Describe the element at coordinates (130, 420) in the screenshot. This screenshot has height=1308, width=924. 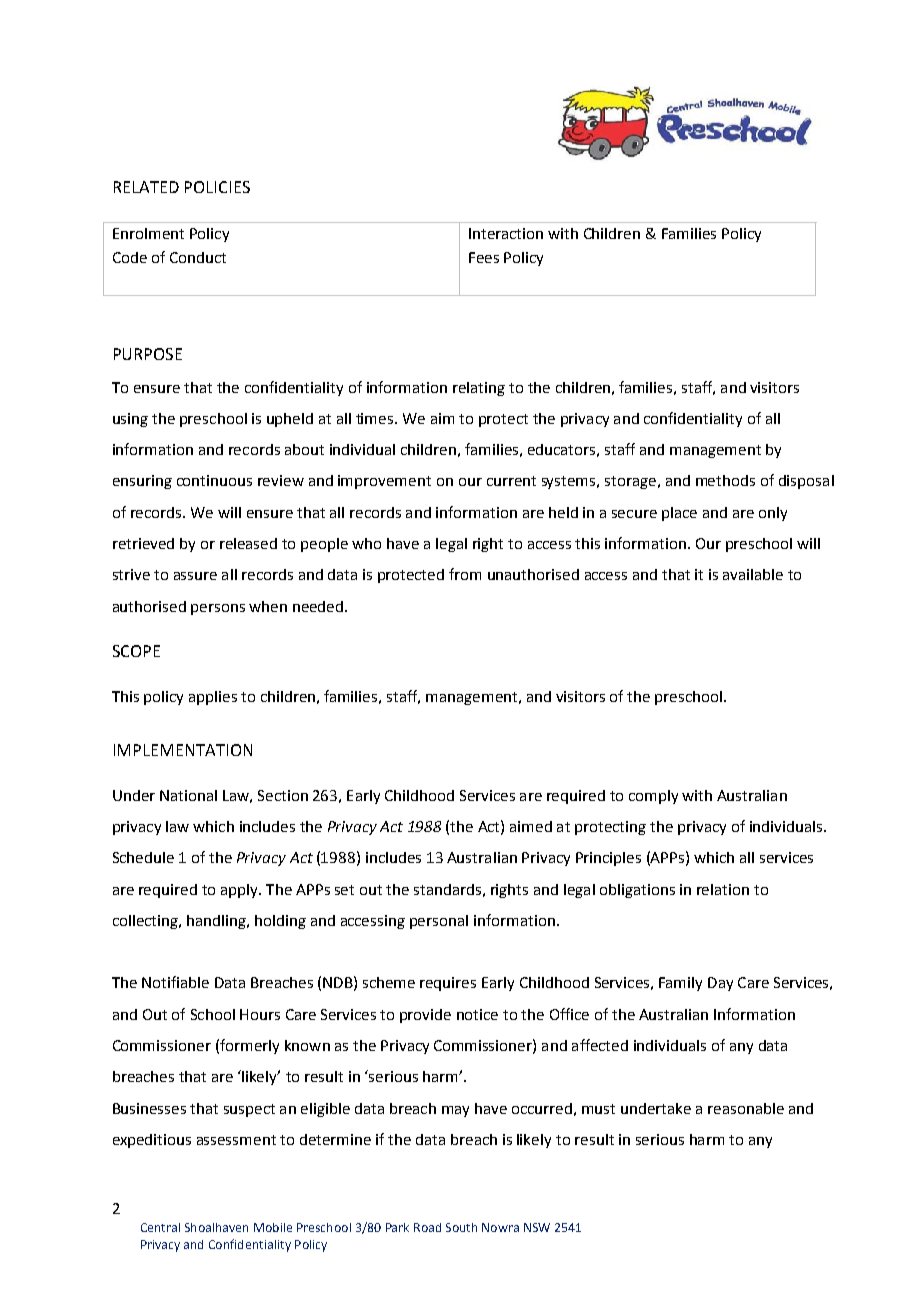
I see `using` at that location.
